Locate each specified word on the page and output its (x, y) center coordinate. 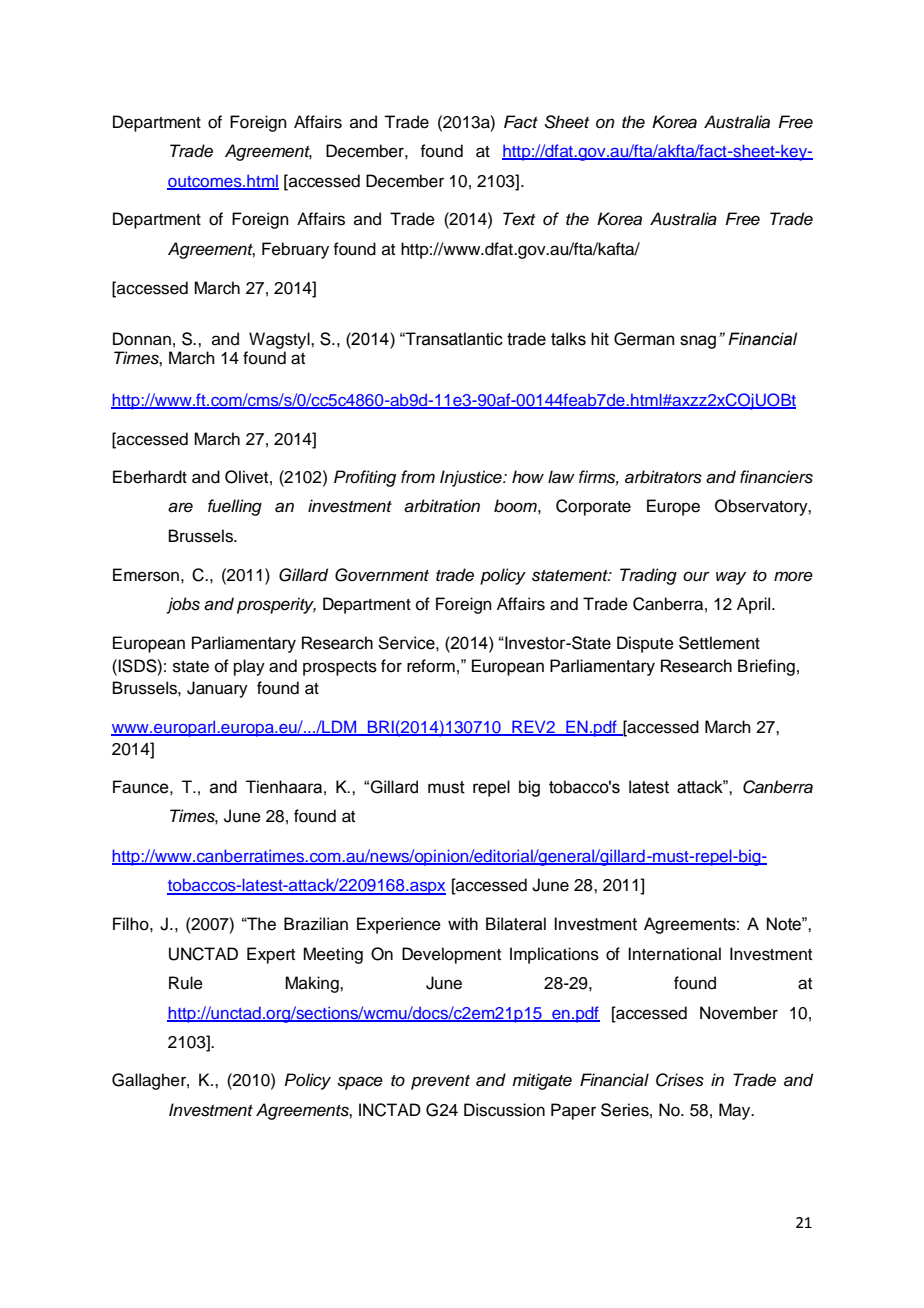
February (295, 250)
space (360, 1083)
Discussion (504, 1110)
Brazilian (316, 924)
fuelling (235, 507)
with (463, 924)
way (731, 578)
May (736, 1111)
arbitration (442, 506)
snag (698, 342)
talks (568, 339)
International (674, 954)
